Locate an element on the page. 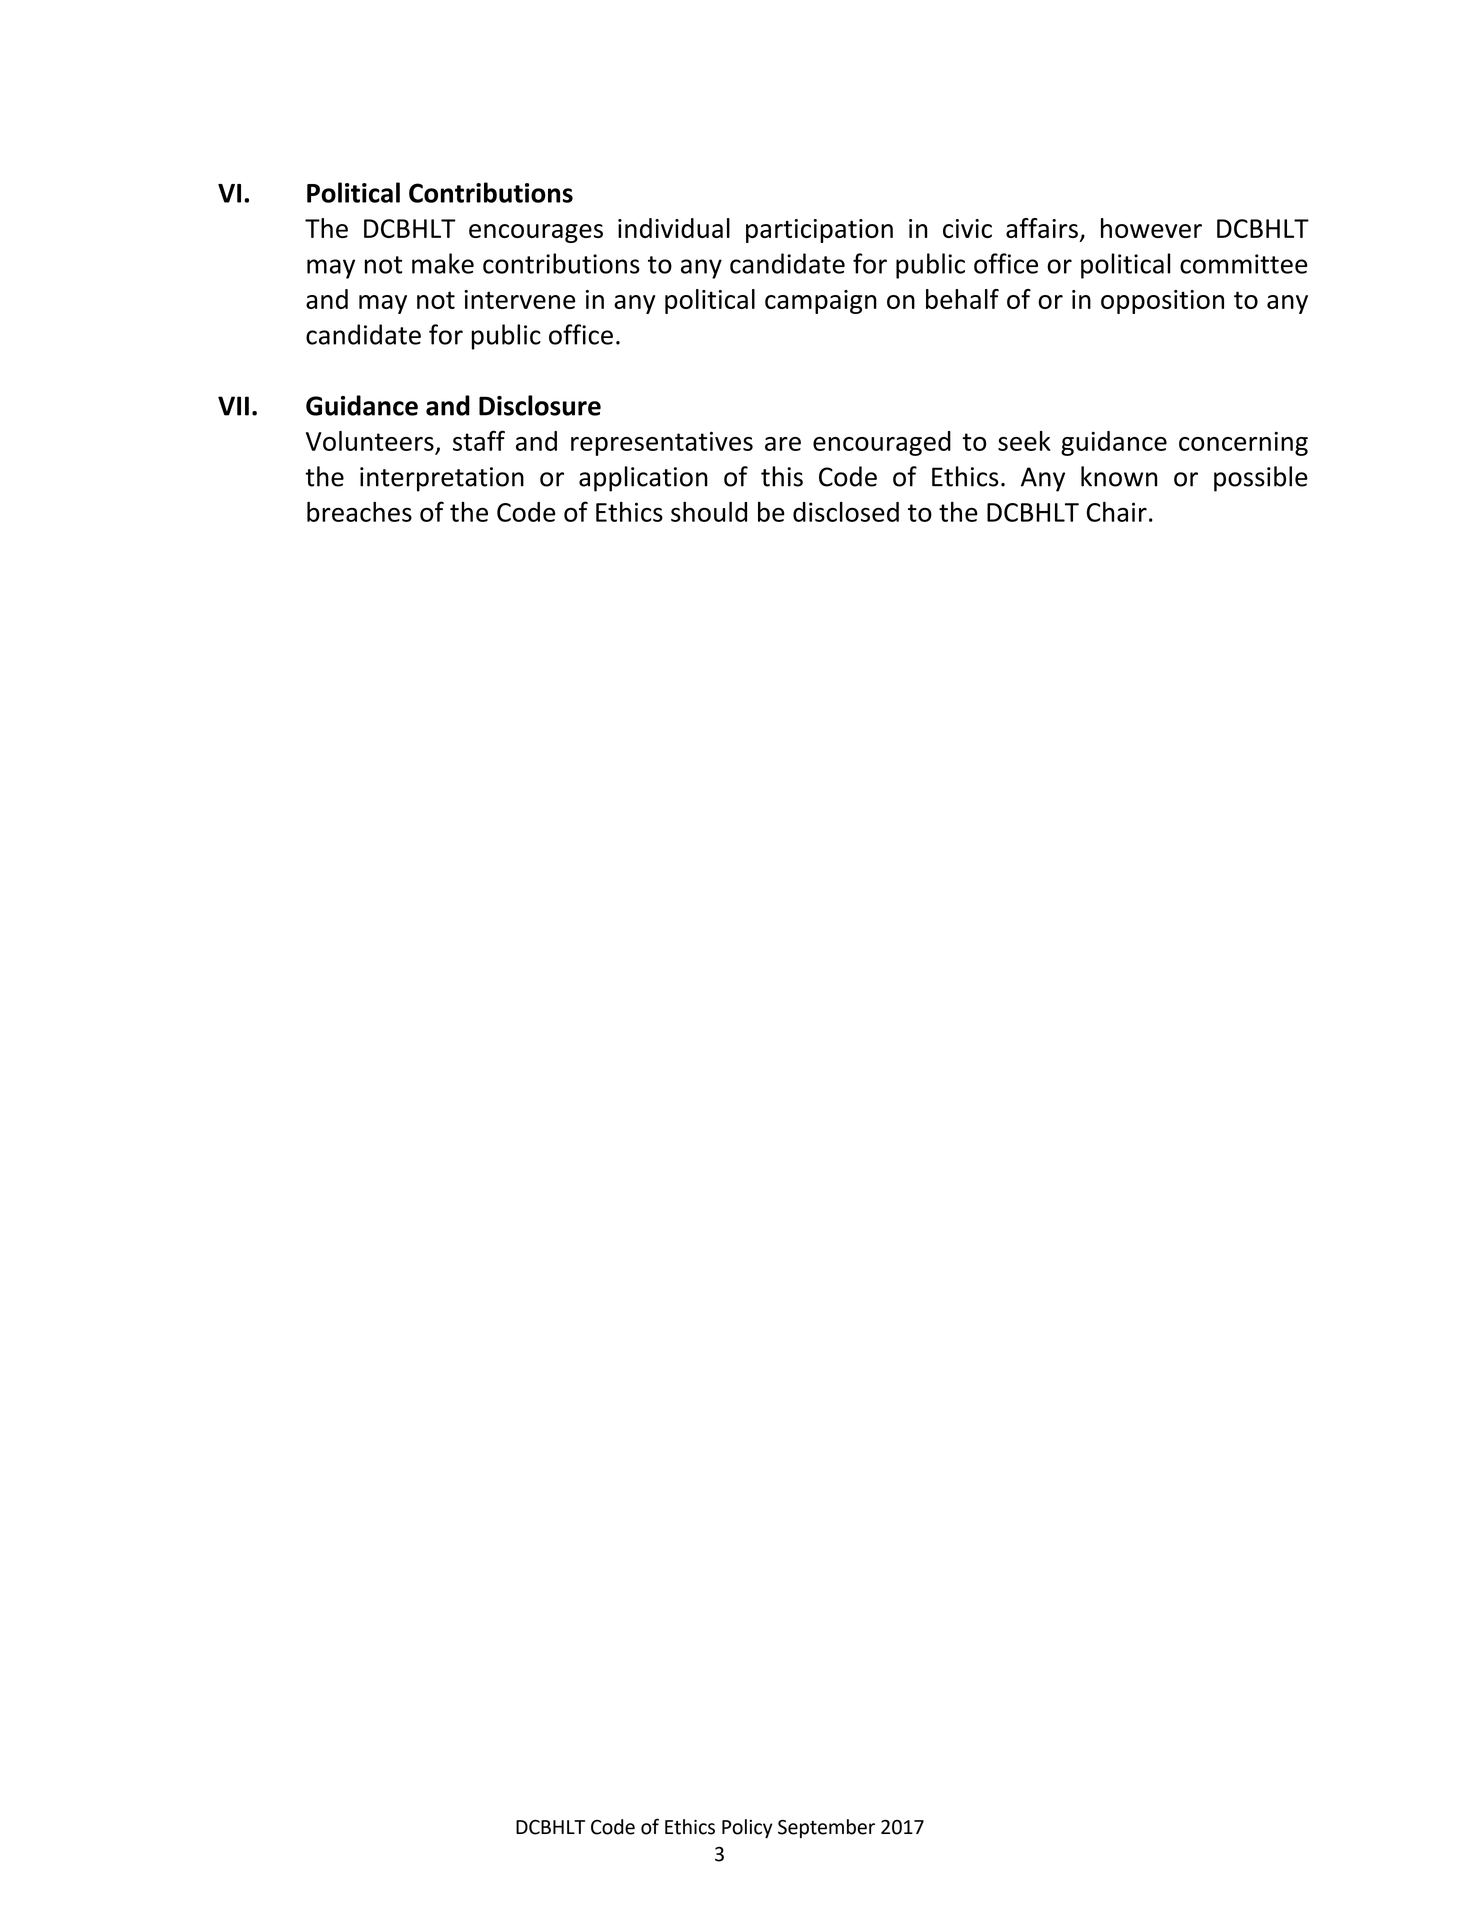 This image has height=1919, width=1483. disclosed is located at coordinates (846, 512).
